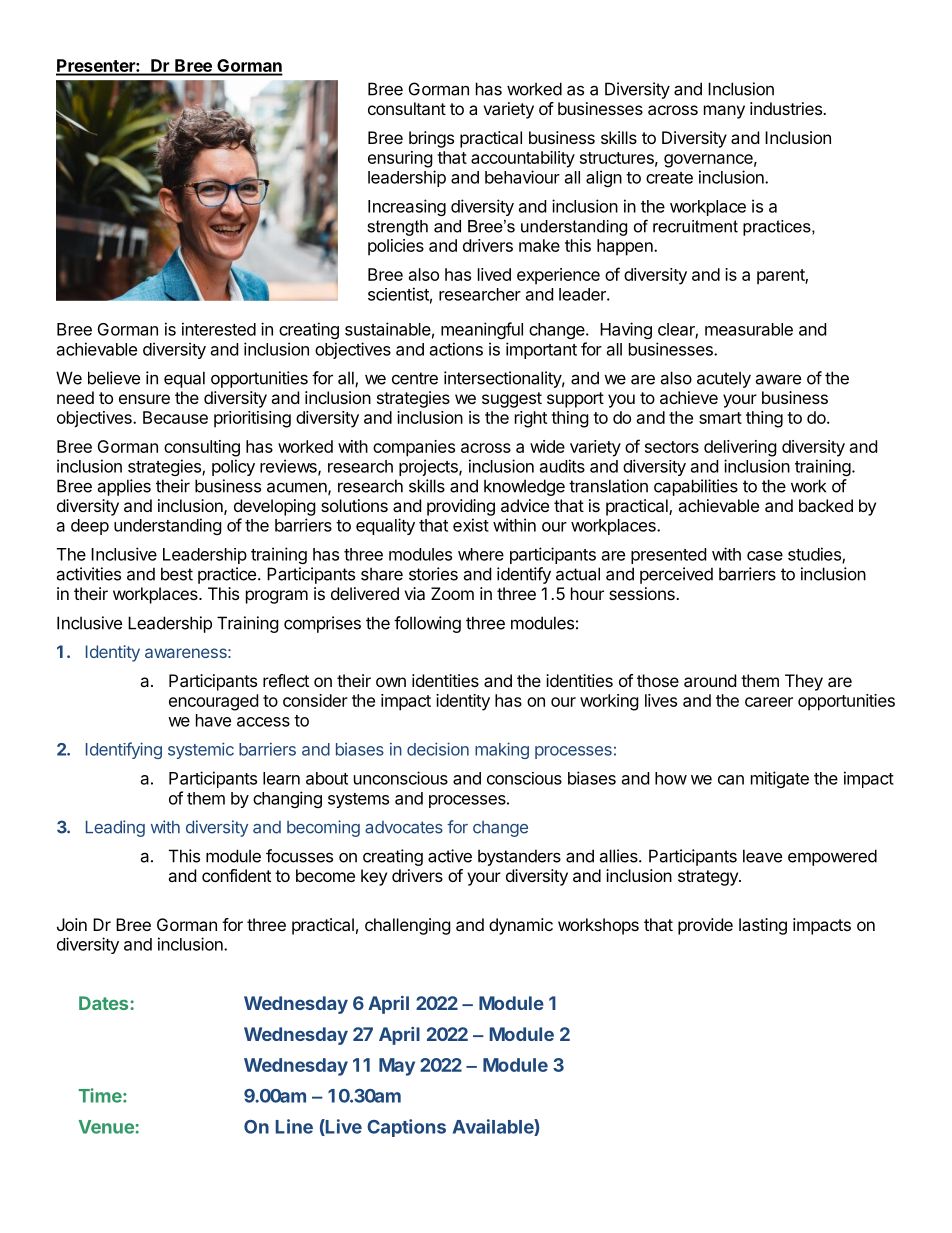  I want to click on best, so click(177, 574).
